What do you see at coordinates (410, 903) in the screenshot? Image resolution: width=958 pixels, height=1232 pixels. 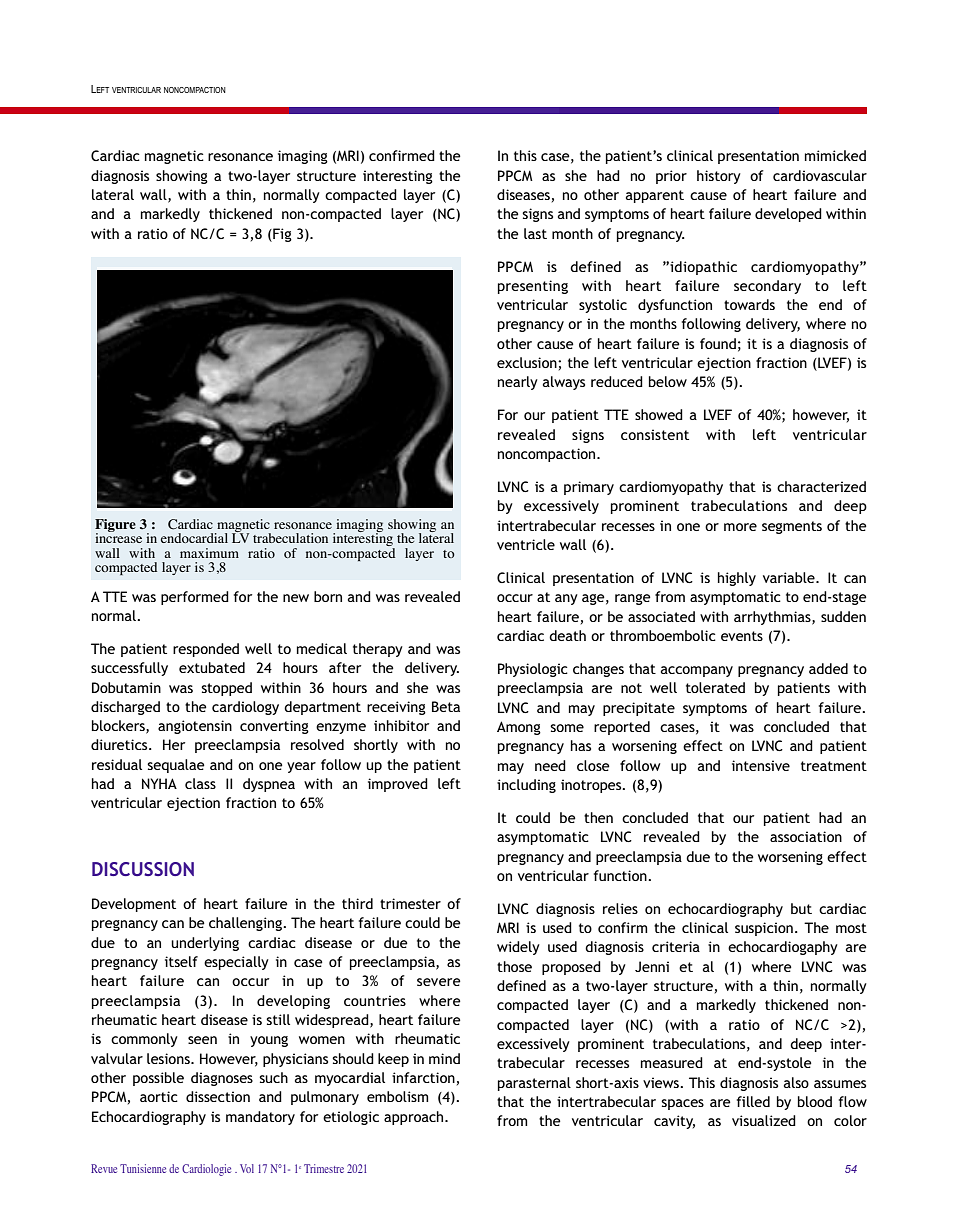 I see `trimester` at bounding box center [410, 903].
